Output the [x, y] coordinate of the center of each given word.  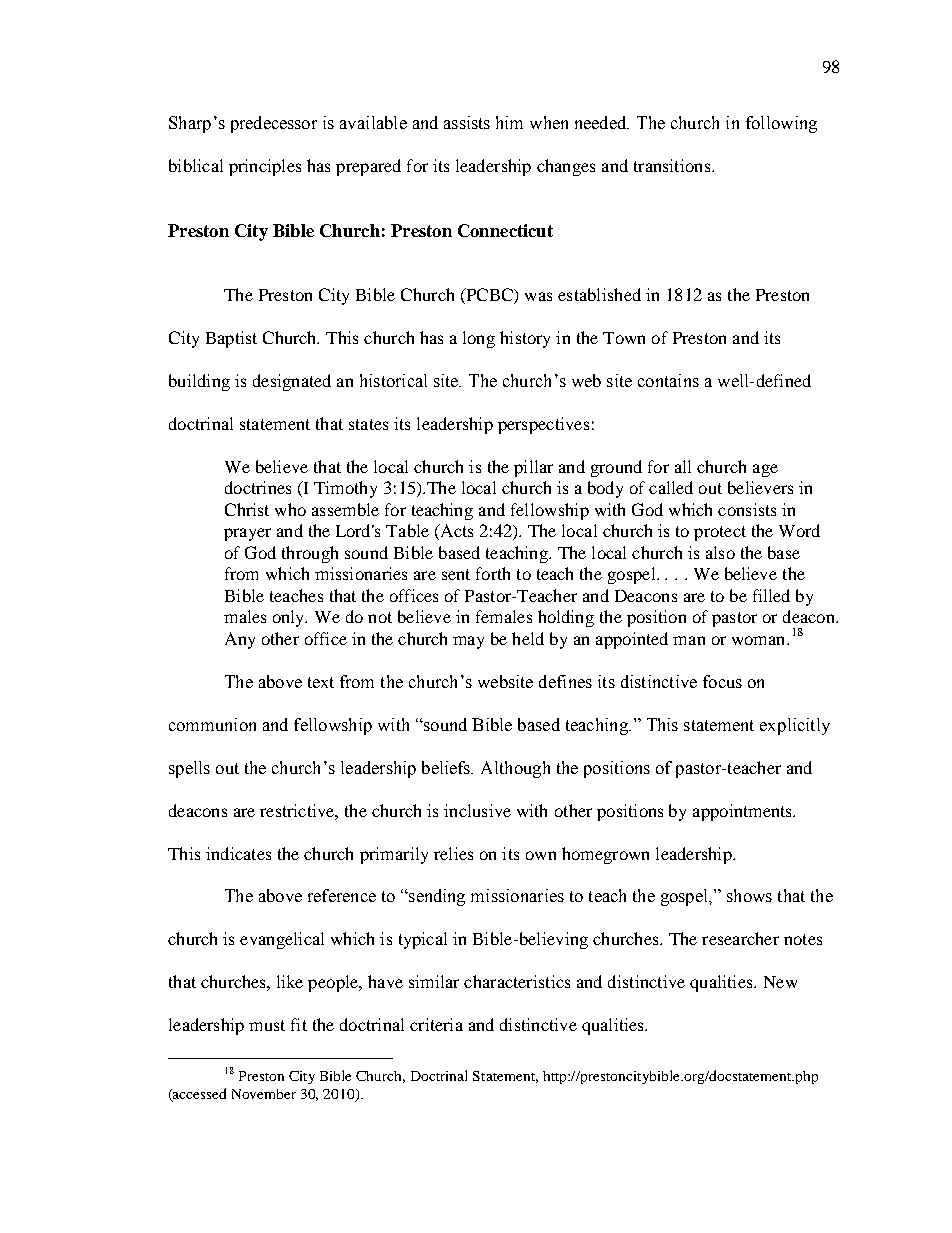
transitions [673, 165]
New [780, 982]
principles [265, 167]
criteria [436, 1024]
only [290, 618]
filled [771, 595]
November [264, 1094]
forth [493, 573]
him [509, 122]
